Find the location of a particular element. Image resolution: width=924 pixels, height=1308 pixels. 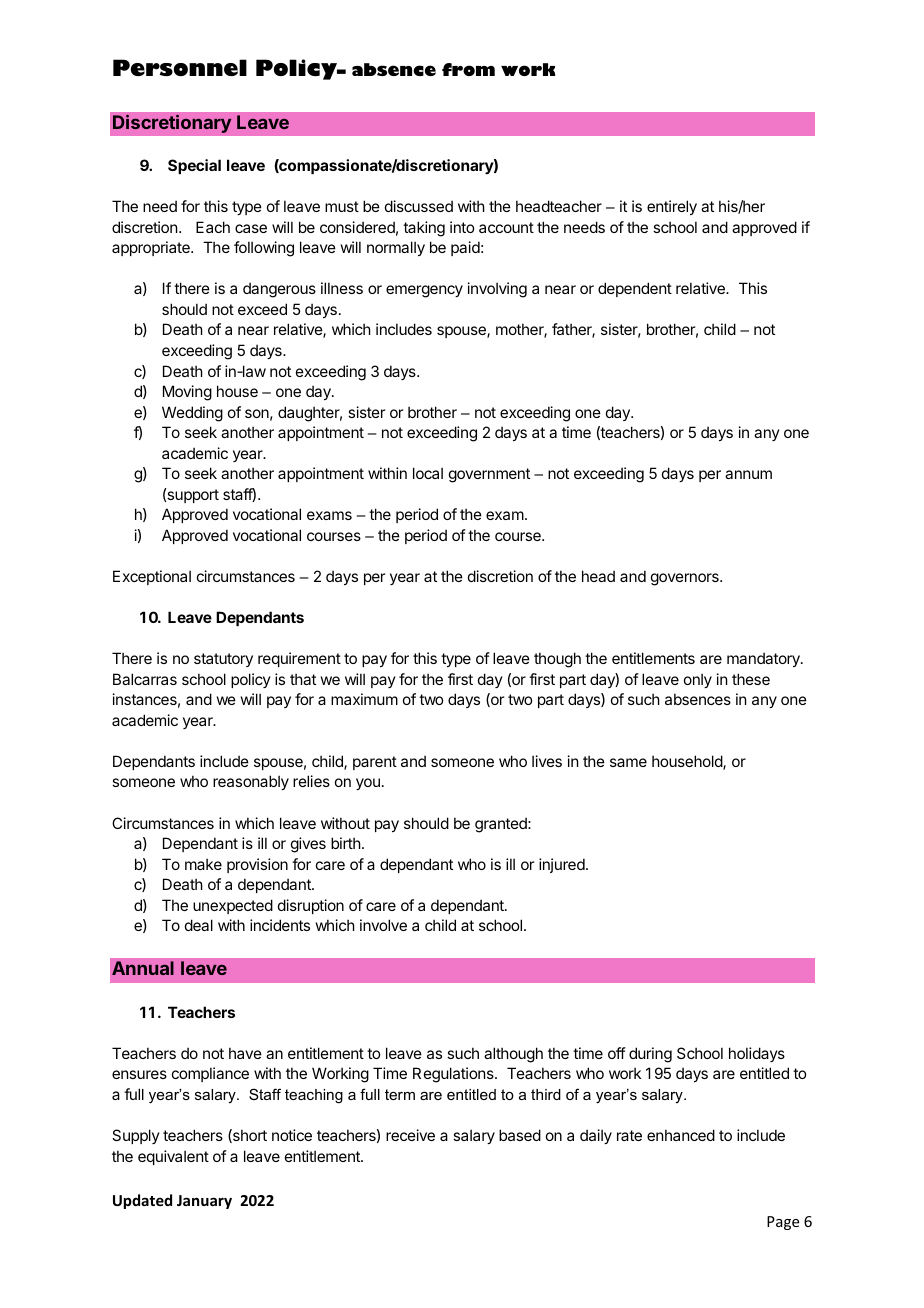

entirely is located at coordinates (672, 207).
